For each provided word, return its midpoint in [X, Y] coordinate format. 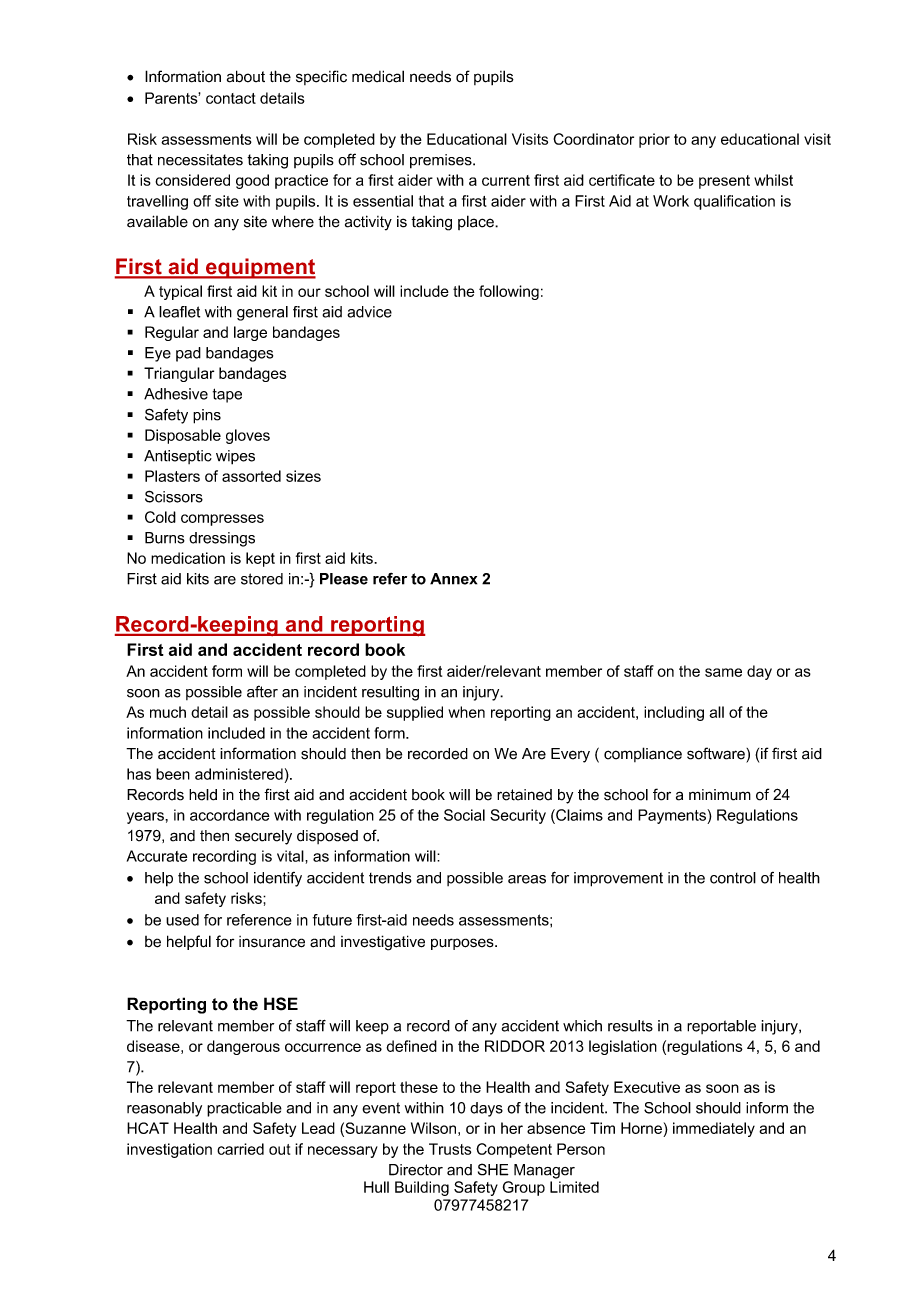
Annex [453, 579]
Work [671, 201]
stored [262, 579]
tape [227, 395]
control [733, 878]
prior [654, 140]
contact [231, 98]
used [182, 920]
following [509, 292]
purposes [463, 944]
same [723, 672]
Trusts [450, 1149]
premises [442, 161]
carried [240, 1149]
